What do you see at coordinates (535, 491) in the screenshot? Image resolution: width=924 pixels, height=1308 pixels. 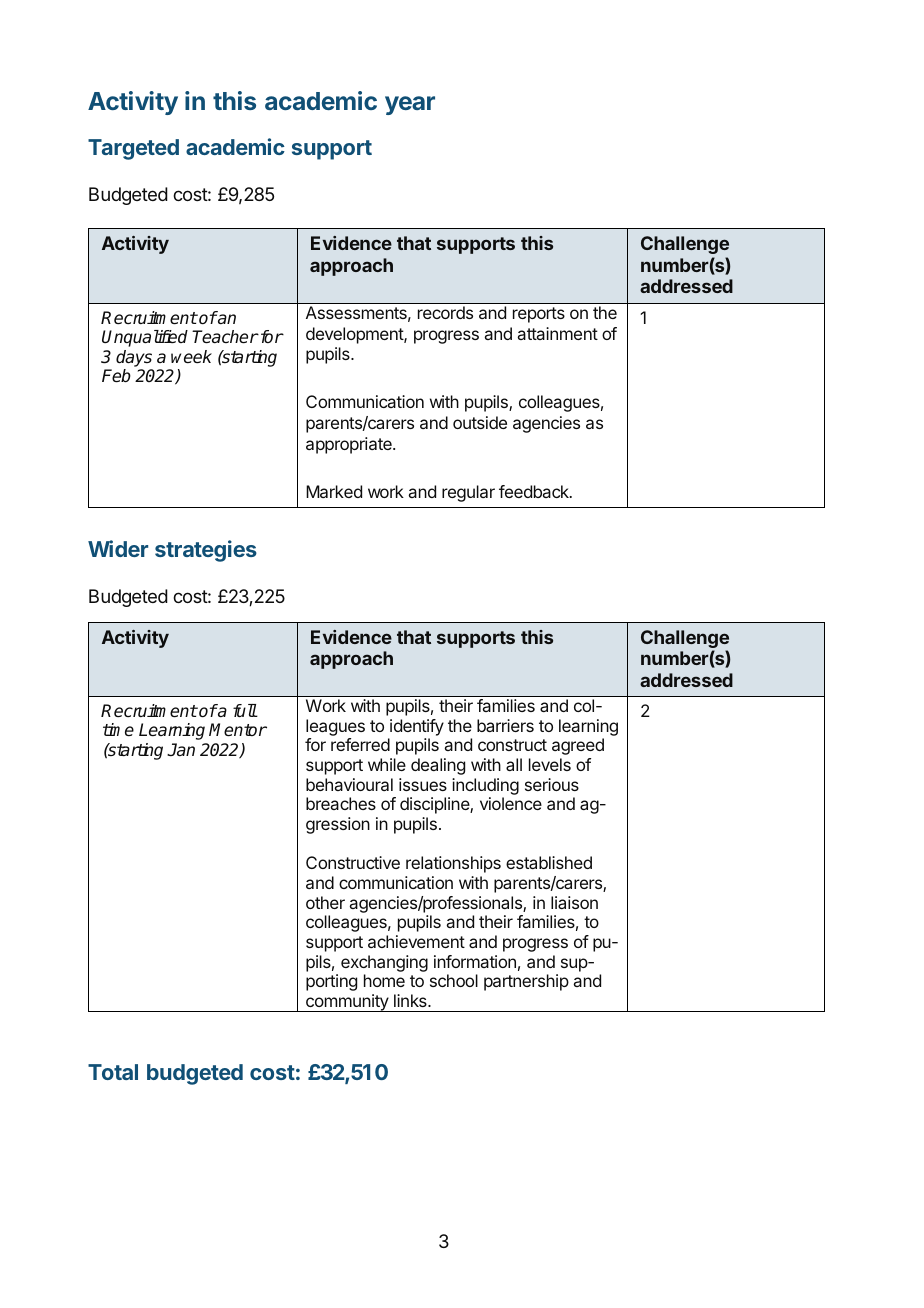 I see `feedback` at bounding box center [535, 491].
